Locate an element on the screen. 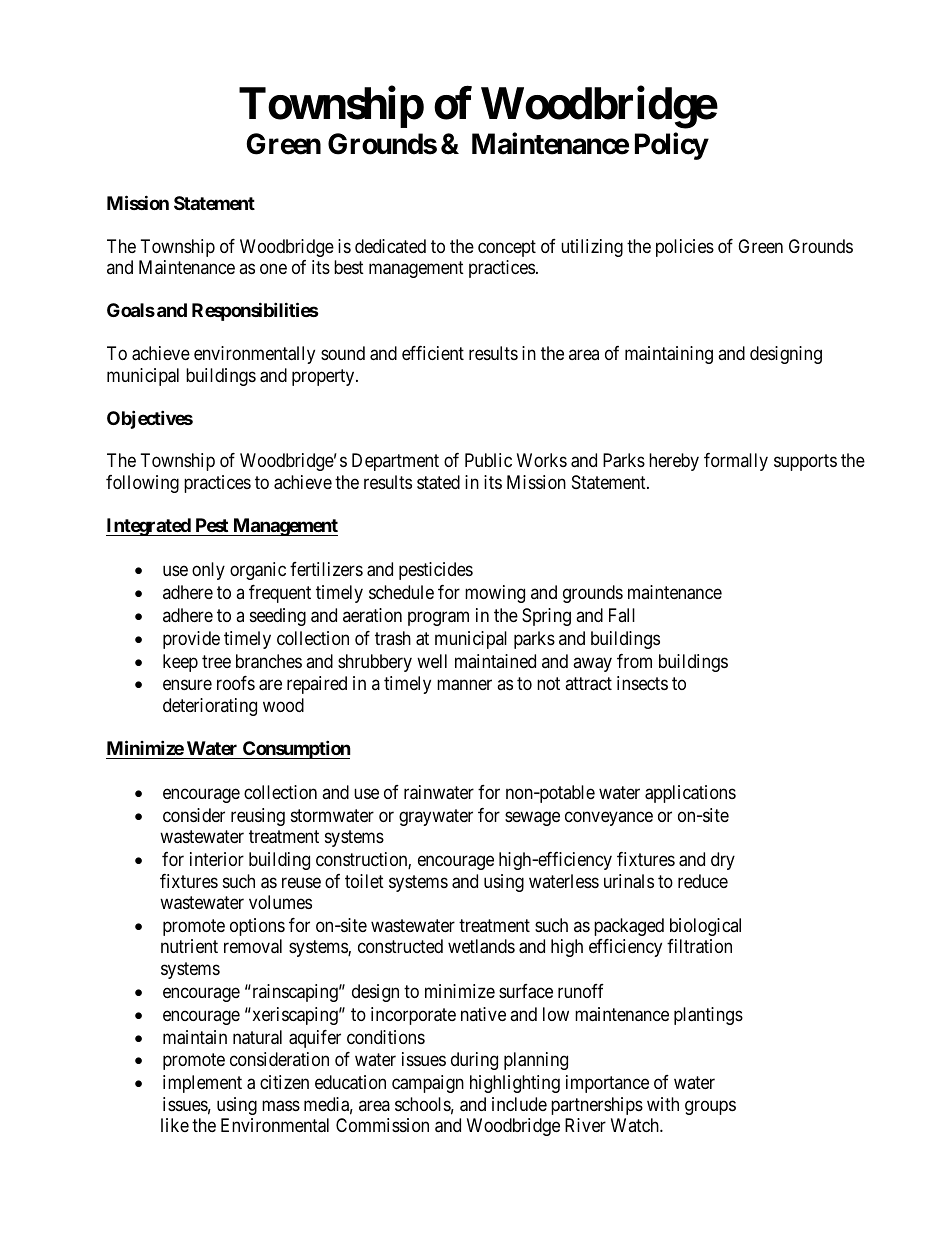 The image size is (952, 1233). mowing is located at coordinates (495, 594).
